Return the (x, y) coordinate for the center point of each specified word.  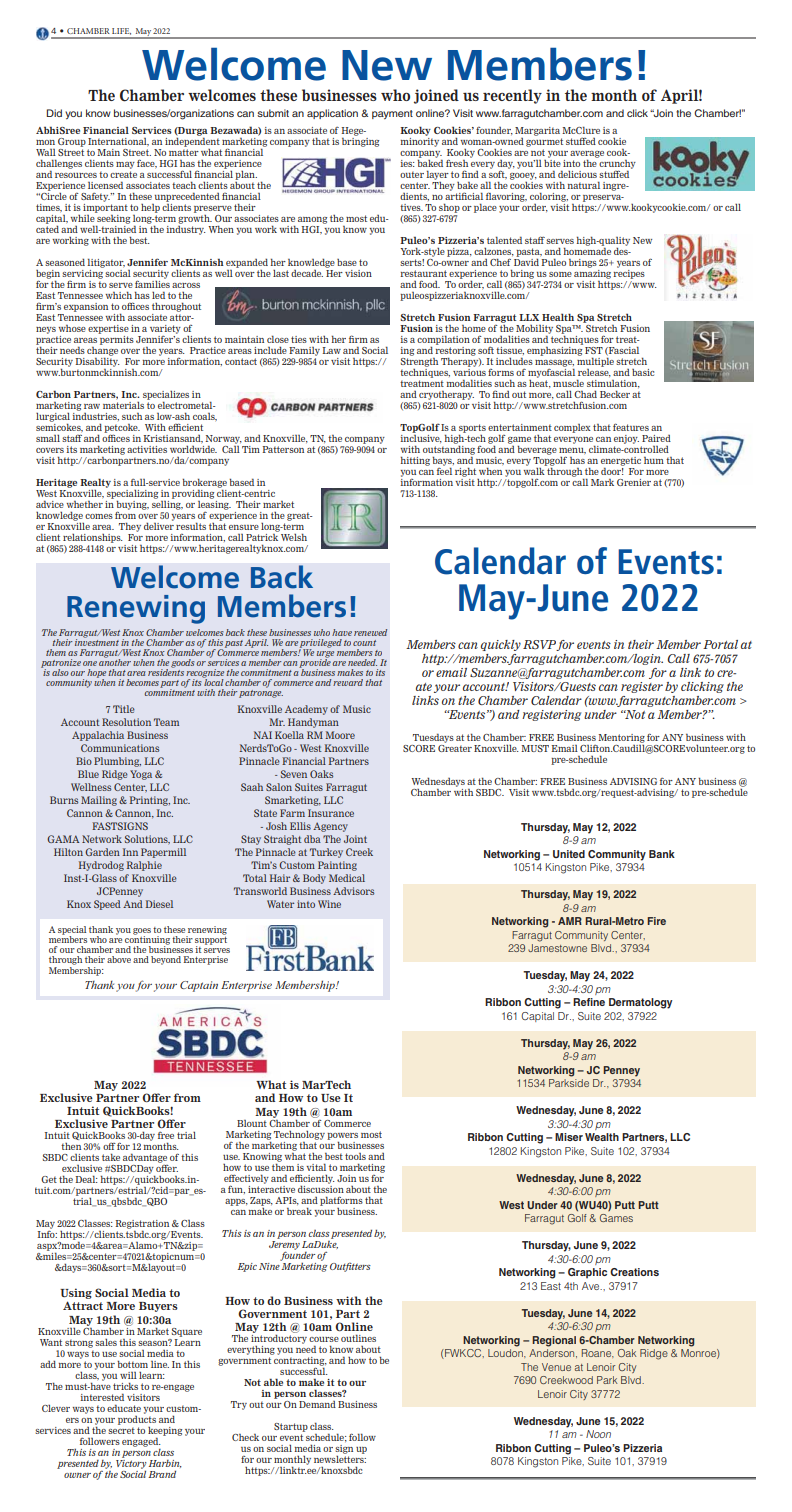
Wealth (602, 1137)
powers (342, 1137)
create (123, 174)
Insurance (331, 813)
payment (392, 114)
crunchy (617, 164)
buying (132, 505)
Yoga (141, 775)
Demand (317, 1404)
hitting (415, 461)
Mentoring (621, 739)
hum (654, 460)
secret (121, 1430)
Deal (86, 1179)
